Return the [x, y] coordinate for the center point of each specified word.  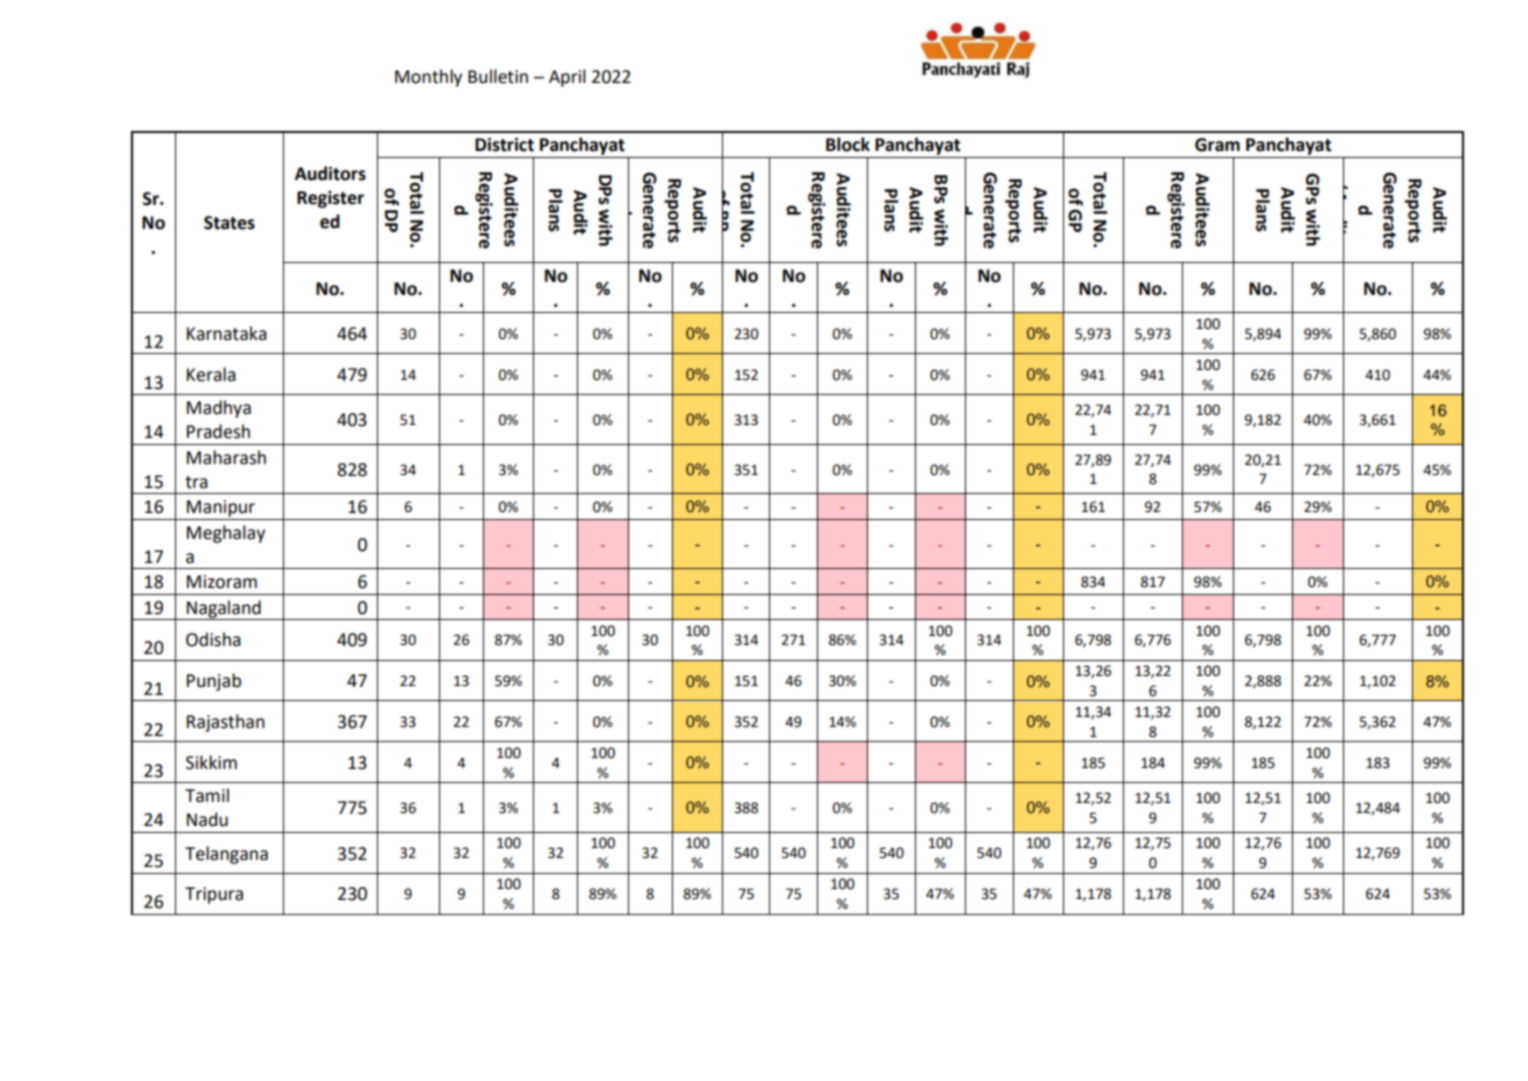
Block [848, 144]
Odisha [213, 639]
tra [196, 482]
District [504, 145]
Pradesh [218, 431]
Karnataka [227, 333]
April [567, 78]
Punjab [214, 682]
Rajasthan [226, 723]
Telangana [226, 855]
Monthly [428, 78]
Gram [1217, 145]
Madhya [219, 409]
